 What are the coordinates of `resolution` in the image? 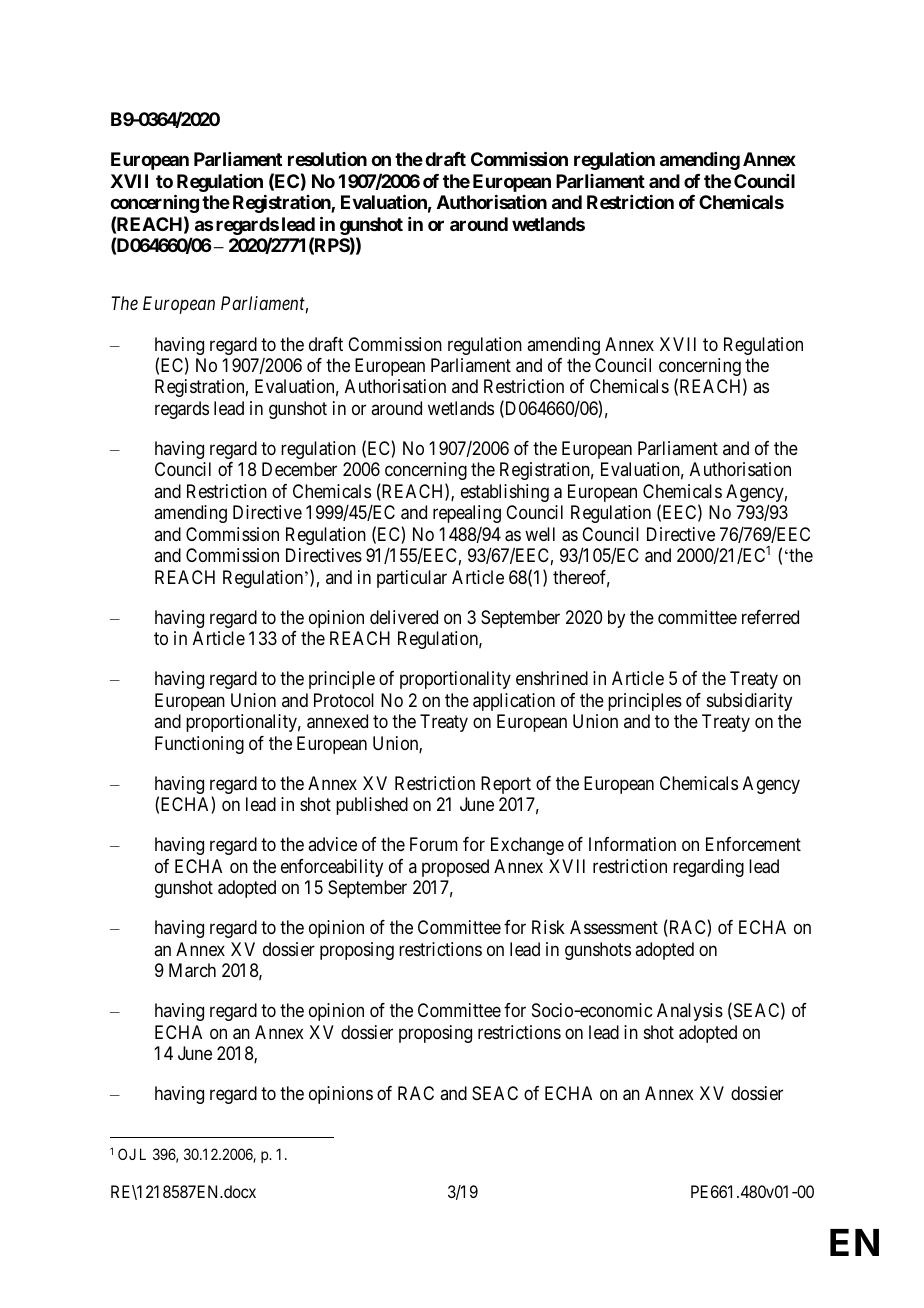 It's located at (327, 159).
